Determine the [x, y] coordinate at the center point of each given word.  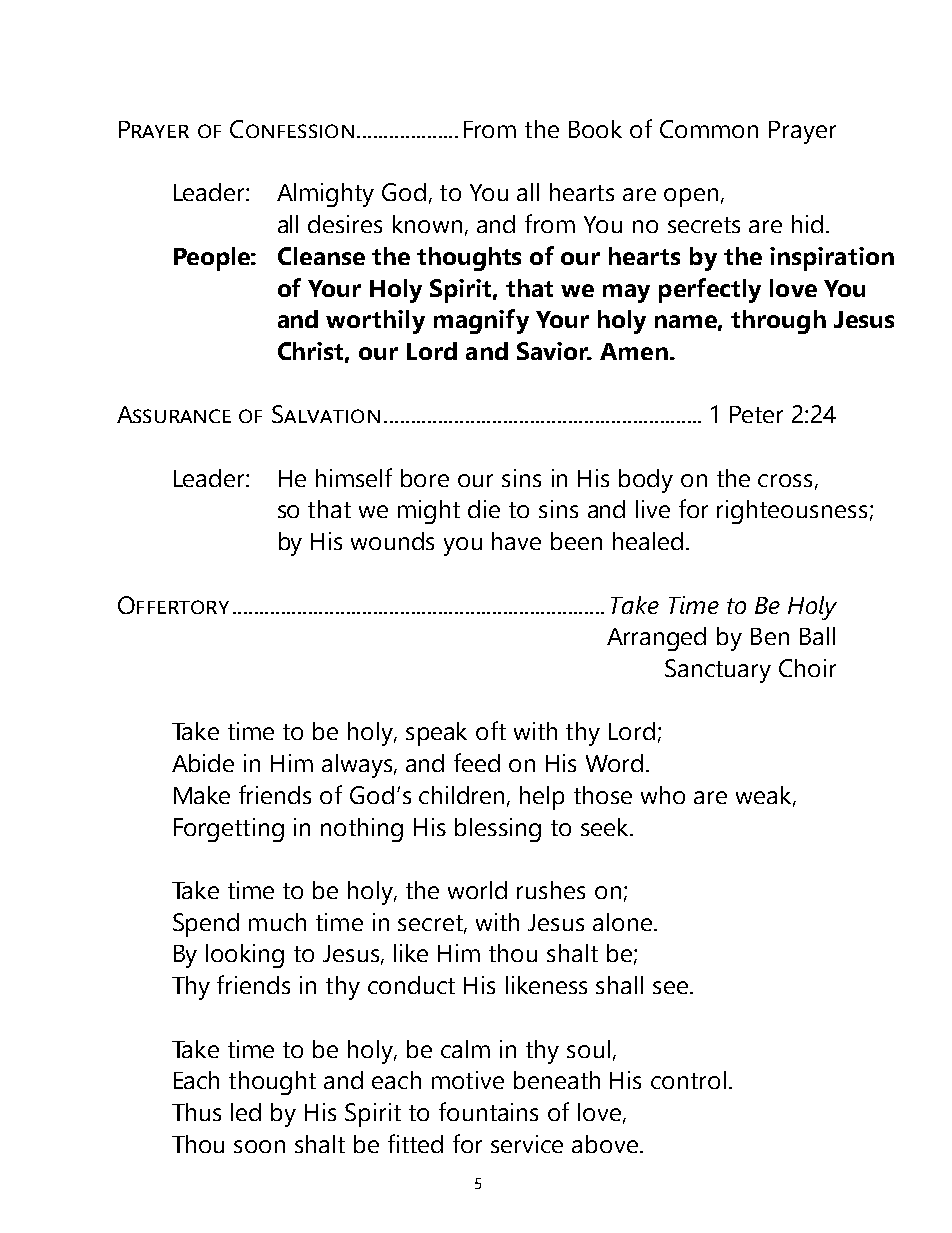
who [663, 795]
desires [345, 224]
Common [709, 129]
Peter [756, 414]
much [277, 922]
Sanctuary [718, 671]
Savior [554, 351]
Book [595, 129]
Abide [203, 763]
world [477, 890]
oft [491, 730]
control [688, 1080]
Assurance [174, 414]
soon [259, 1146]
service [527, 1144]
